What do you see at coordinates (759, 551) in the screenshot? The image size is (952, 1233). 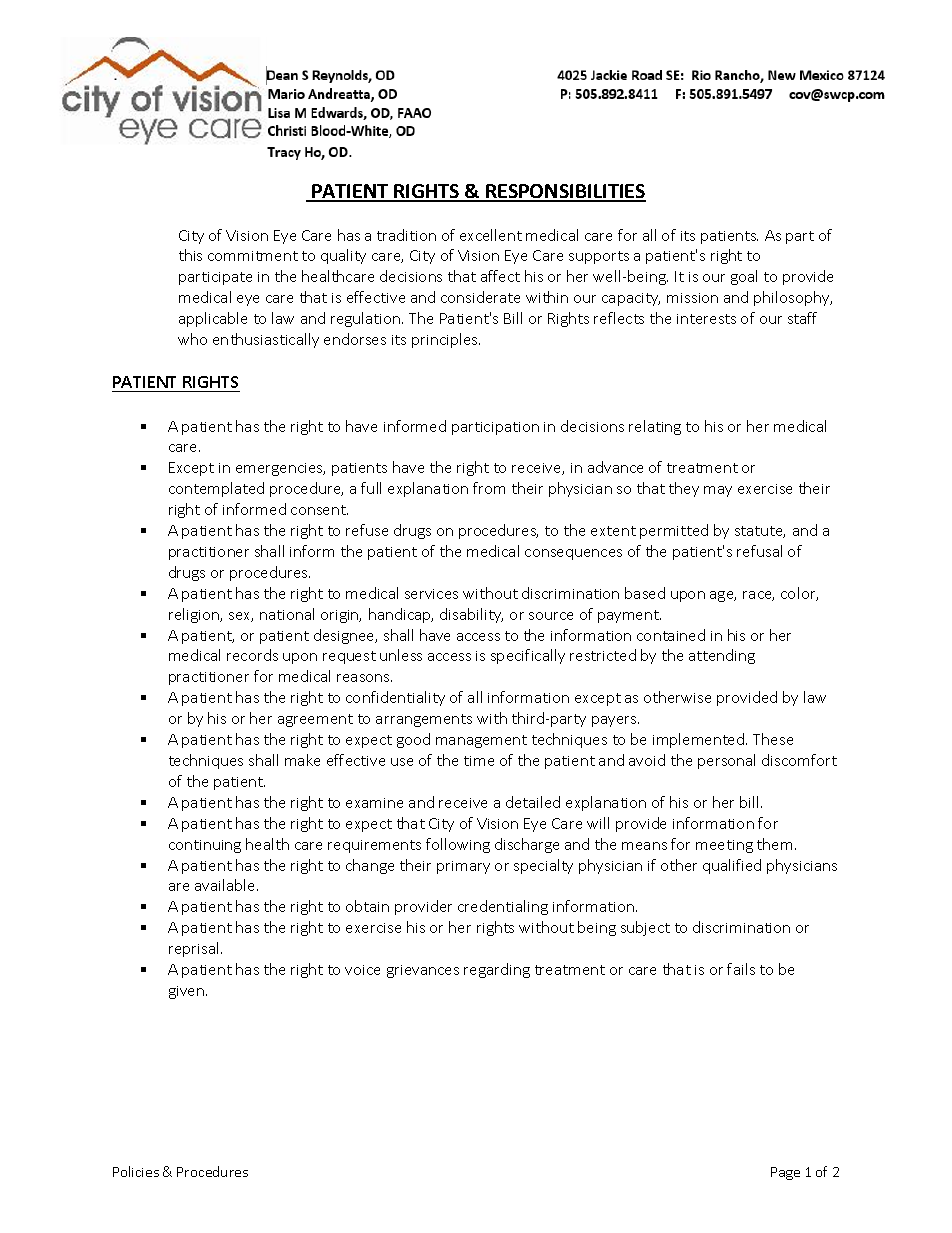 I see `refusal` at bounding box center [759, 551].
